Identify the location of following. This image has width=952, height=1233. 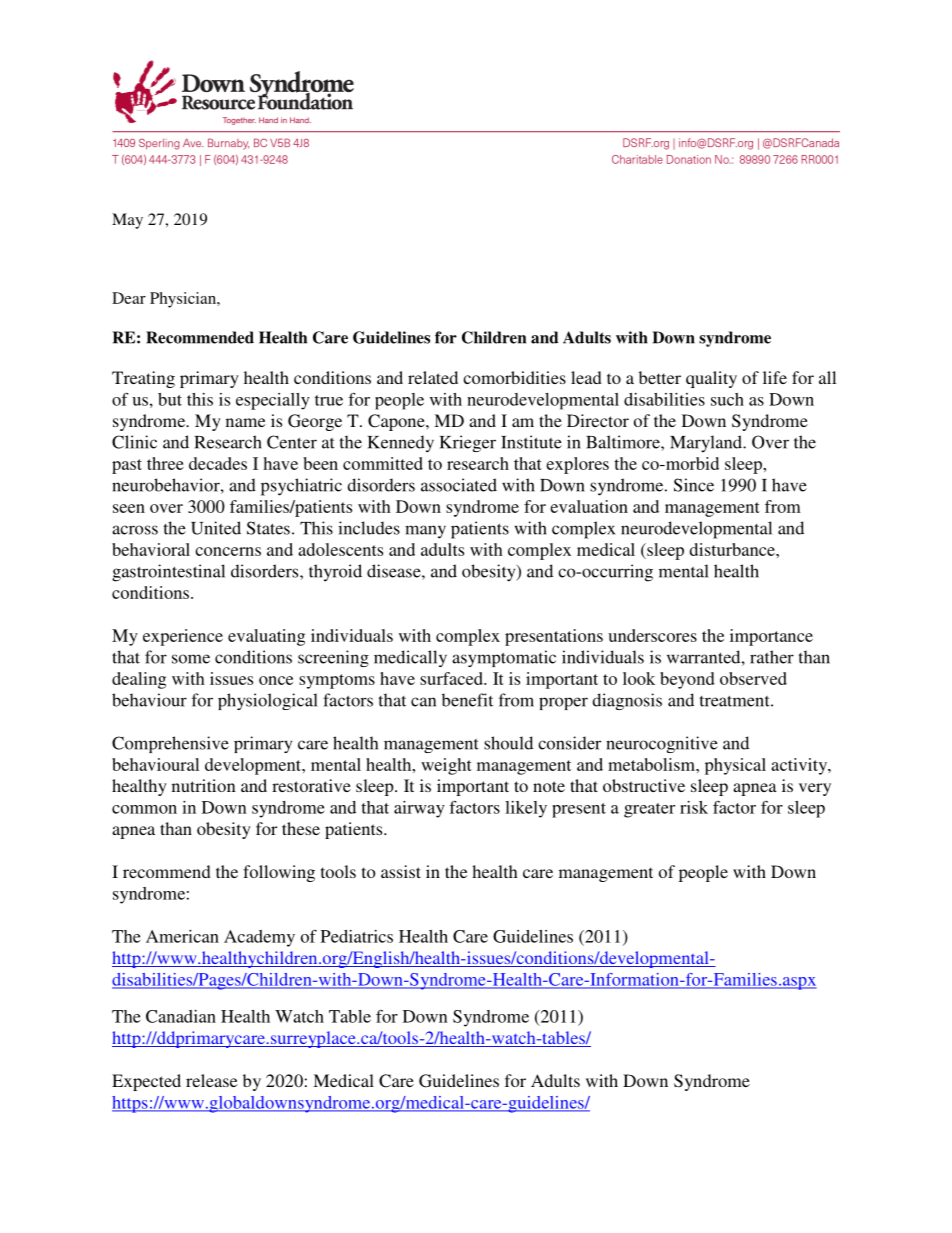
(279, 873).
